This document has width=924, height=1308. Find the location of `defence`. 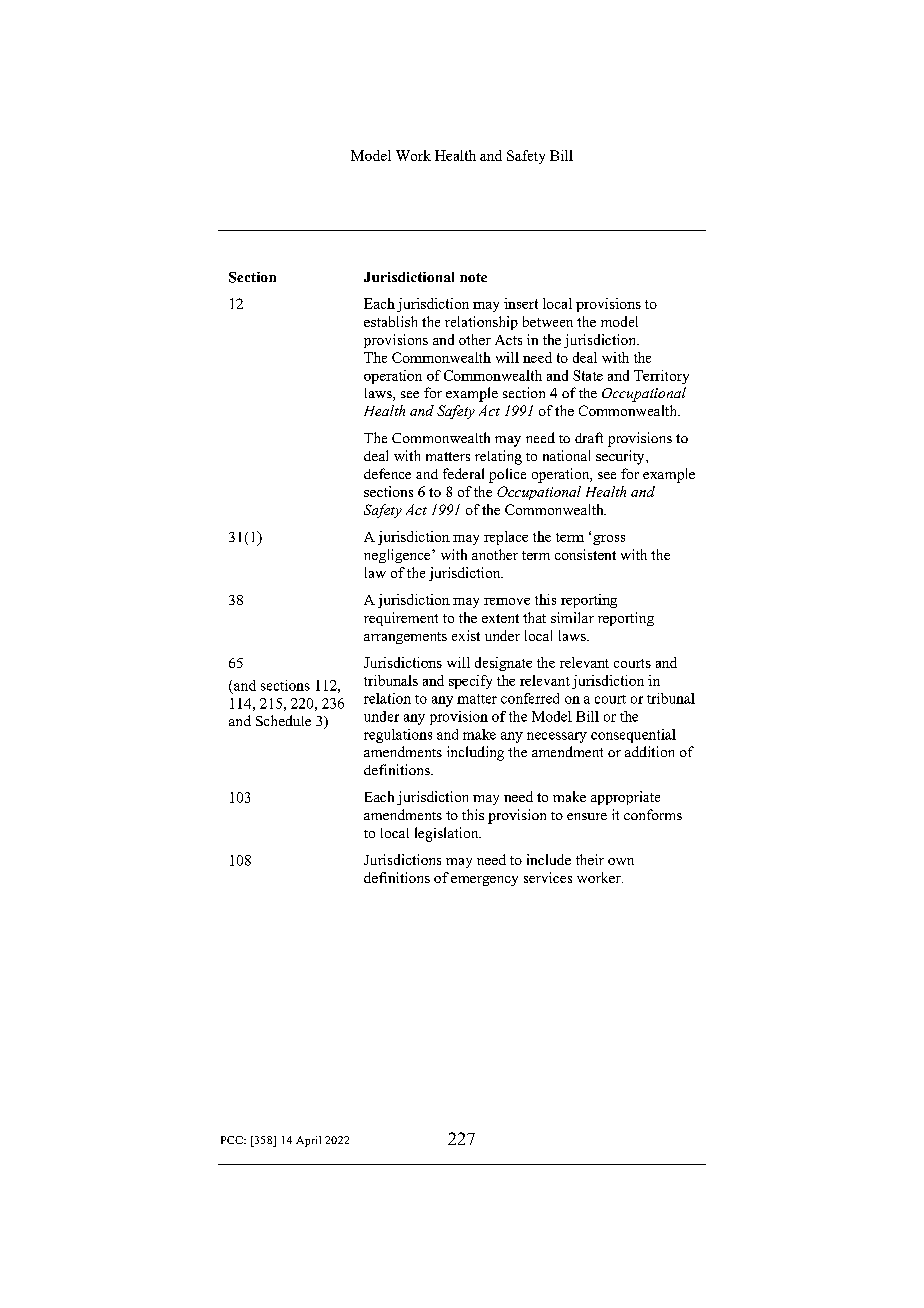

defence is located at coordinates (387, 473).
